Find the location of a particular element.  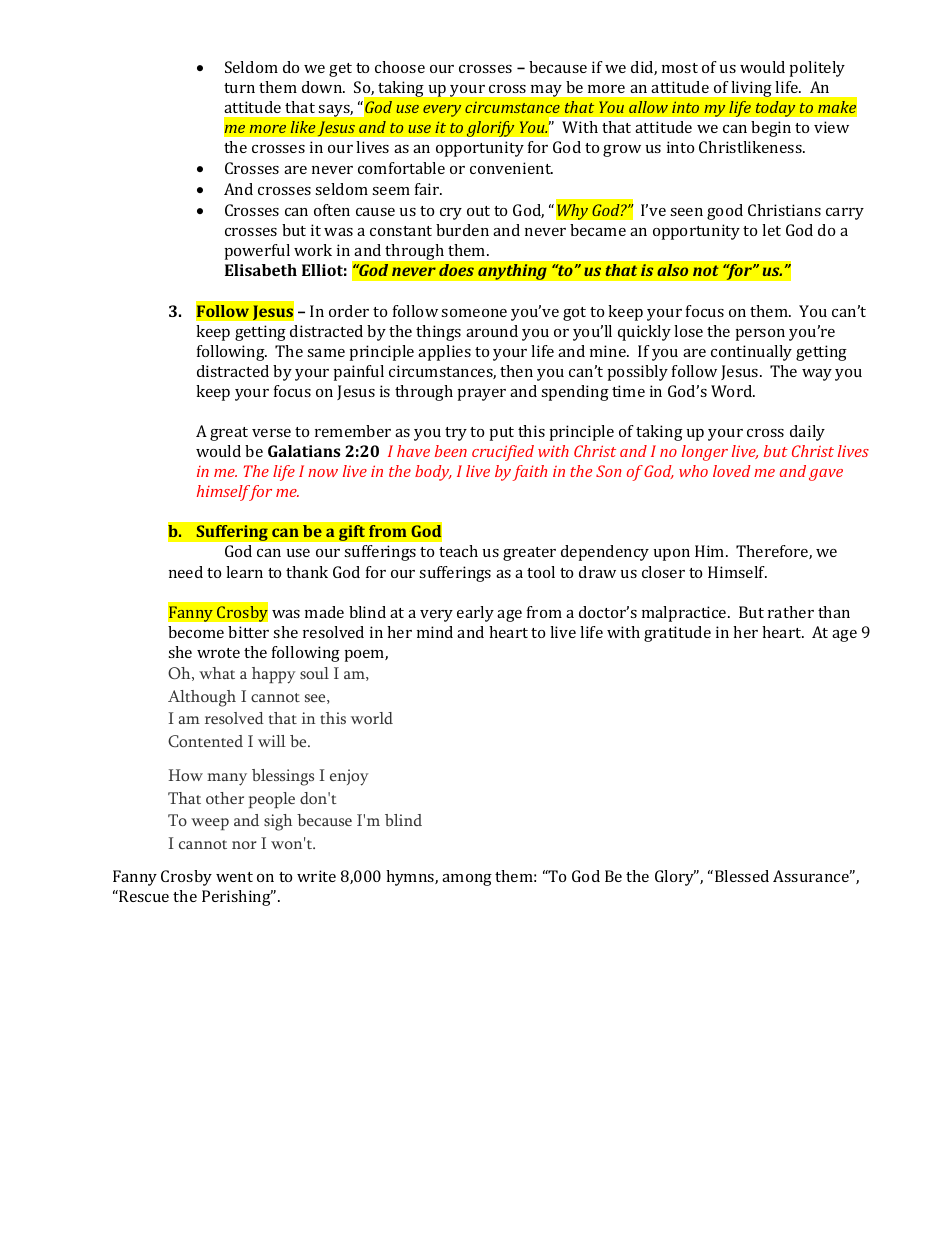

Word is located at coordinates (733, 391).
